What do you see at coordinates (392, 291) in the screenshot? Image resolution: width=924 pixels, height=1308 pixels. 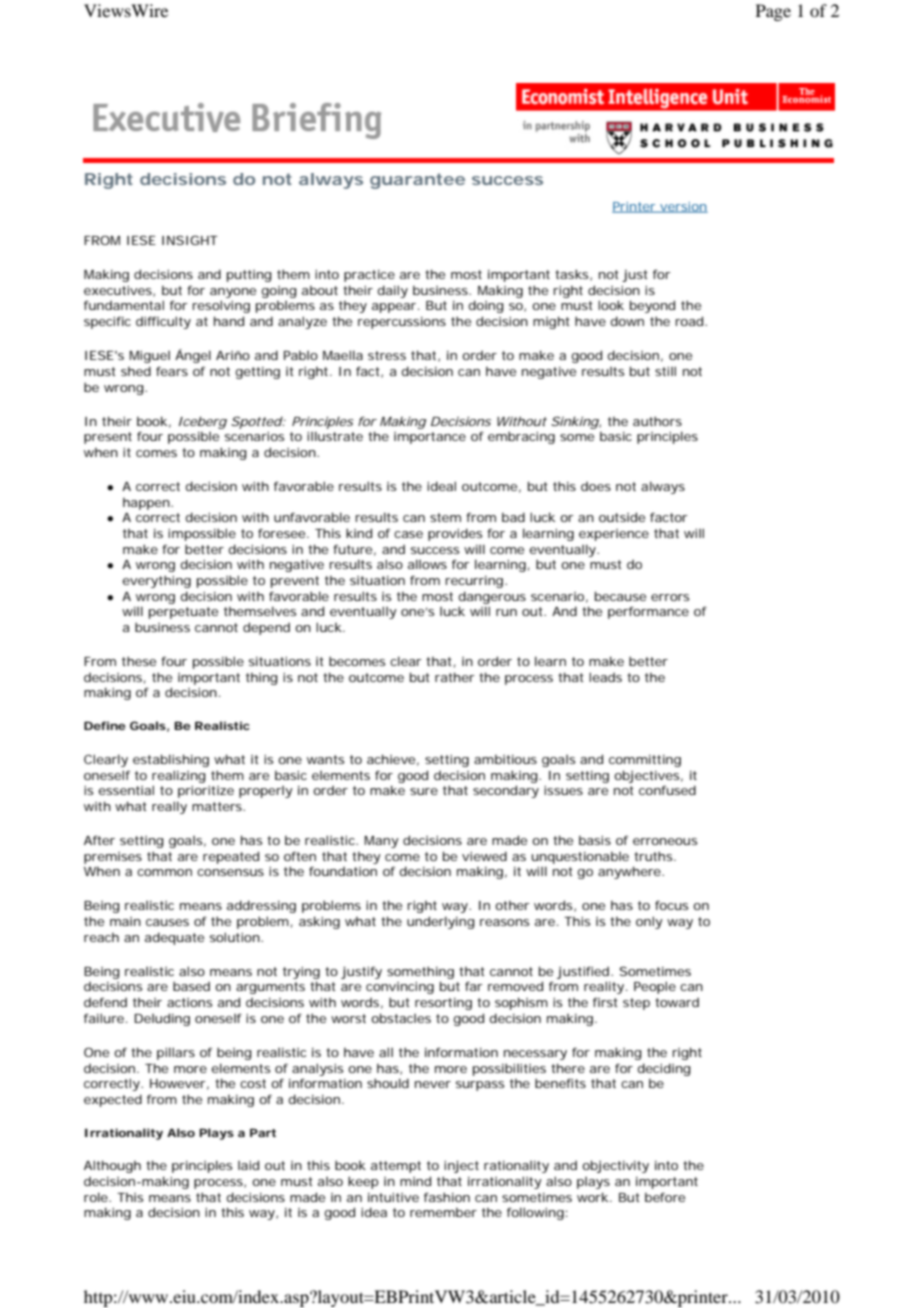 I see `daily` at bounding box center [392, 291].
